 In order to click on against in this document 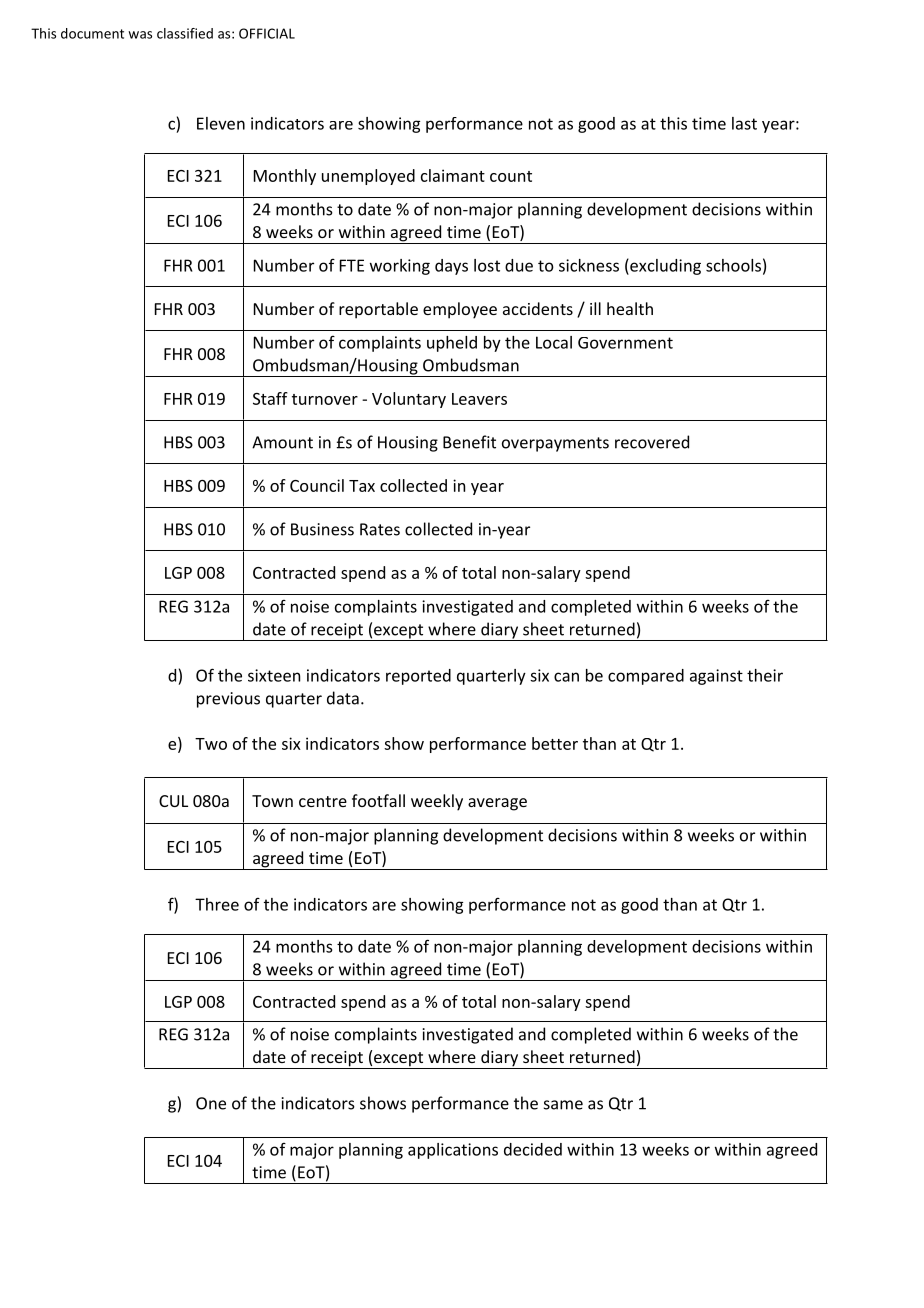, I will do `click(716, 677)`.
